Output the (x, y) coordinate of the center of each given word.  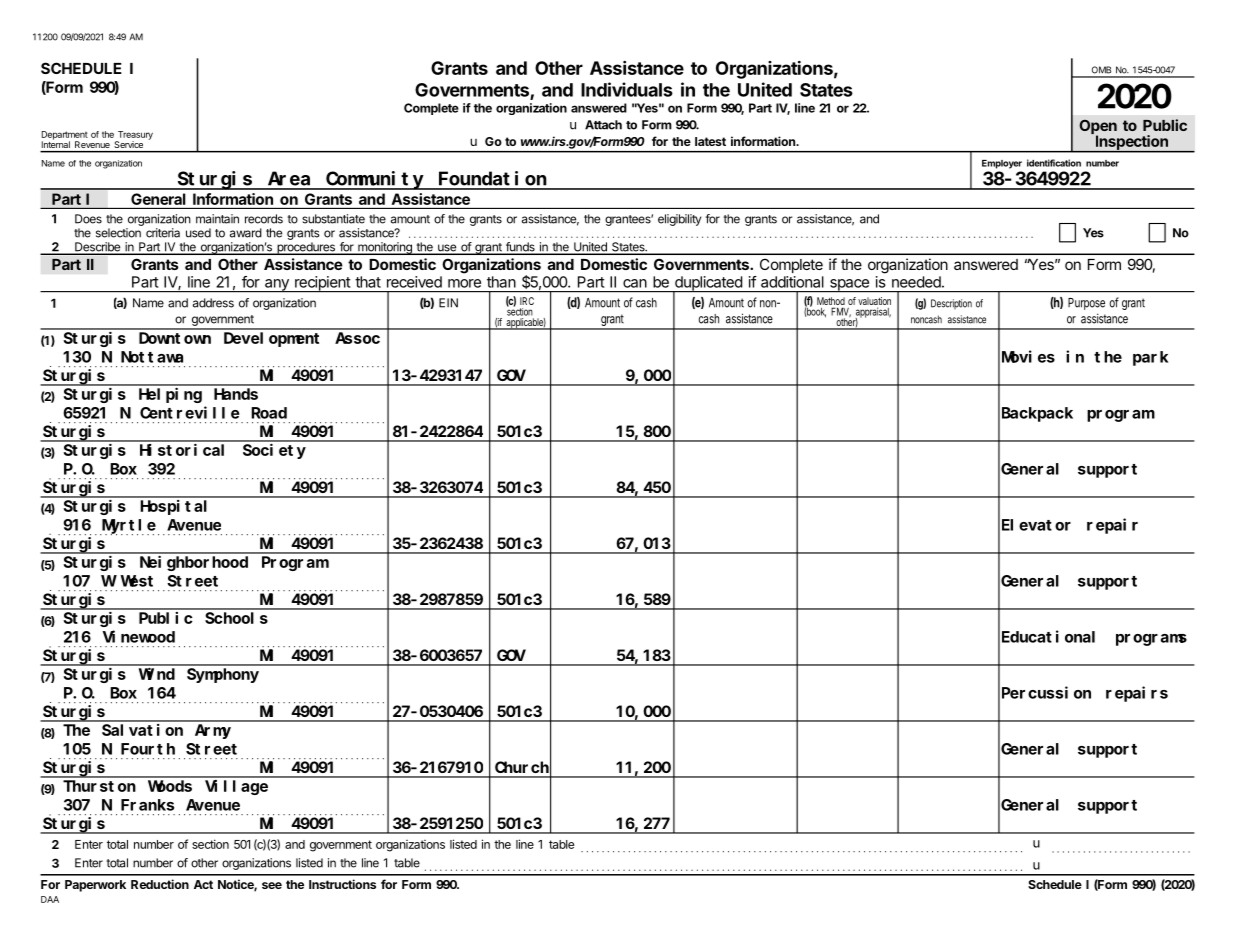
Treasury (134, 136)
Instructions (342, 884)
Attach (603, 125)
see (272, 885)
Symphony (223, 675)
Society (274, 451)
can (635, 283)
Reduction (160, 884)
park (1150, 358)
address (213, 303)
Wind (157, 673)
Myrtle (128, 527)
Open (1098, 128)
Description (951, 304)
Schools (236, 618)
